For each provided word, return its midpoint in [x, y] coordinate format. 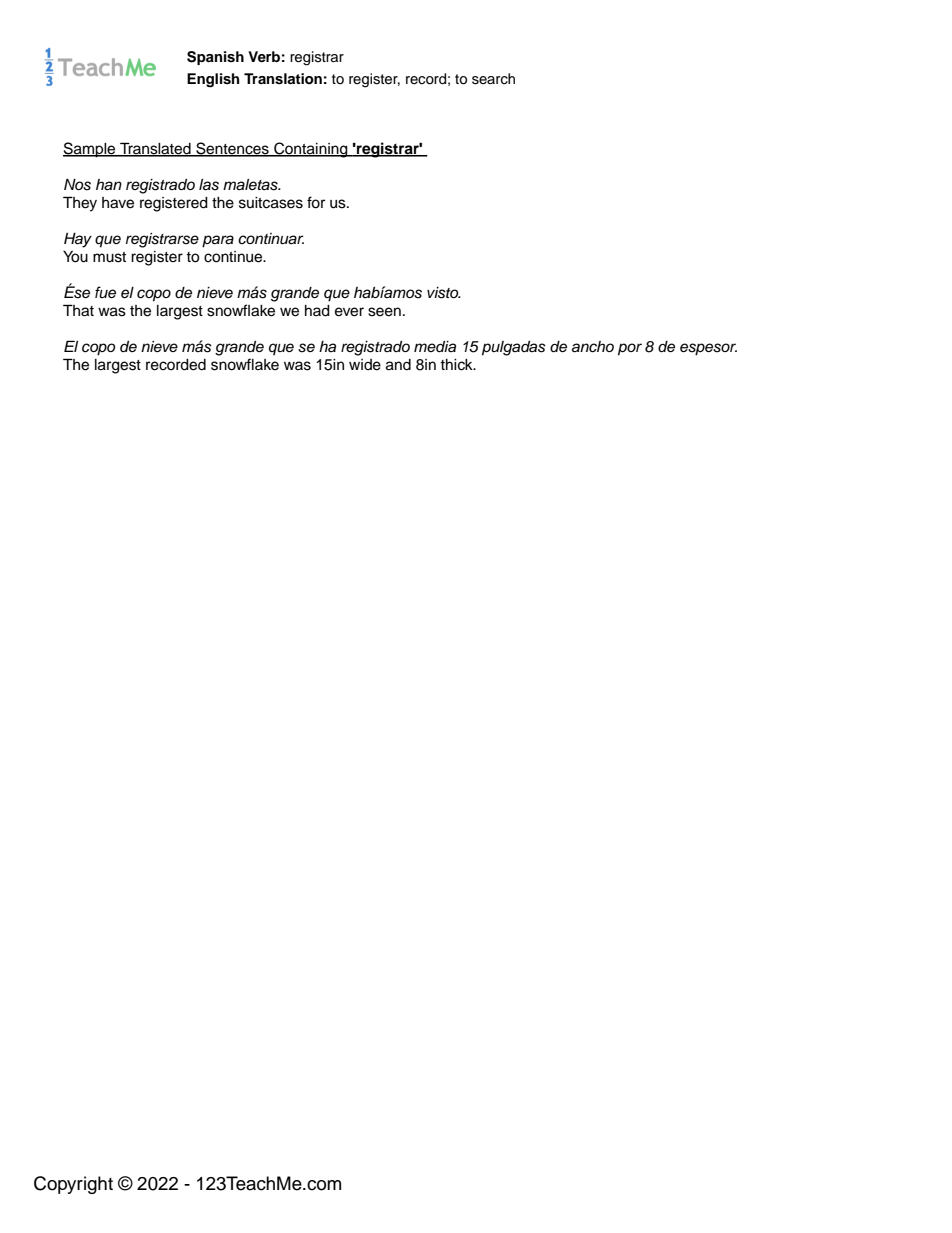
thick [457, 365]
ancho [593, 347]
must [109, 257]
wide [365, 365]
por [630, 349]
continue [234, 257]
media [435, 346]
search [493, 79]
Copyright [73, 1185]
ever [349, 312]
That [78, 310]
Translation [283, 79]
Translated [155, 149]
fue [105, 292]
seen [384, 312]
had [317, 311]
